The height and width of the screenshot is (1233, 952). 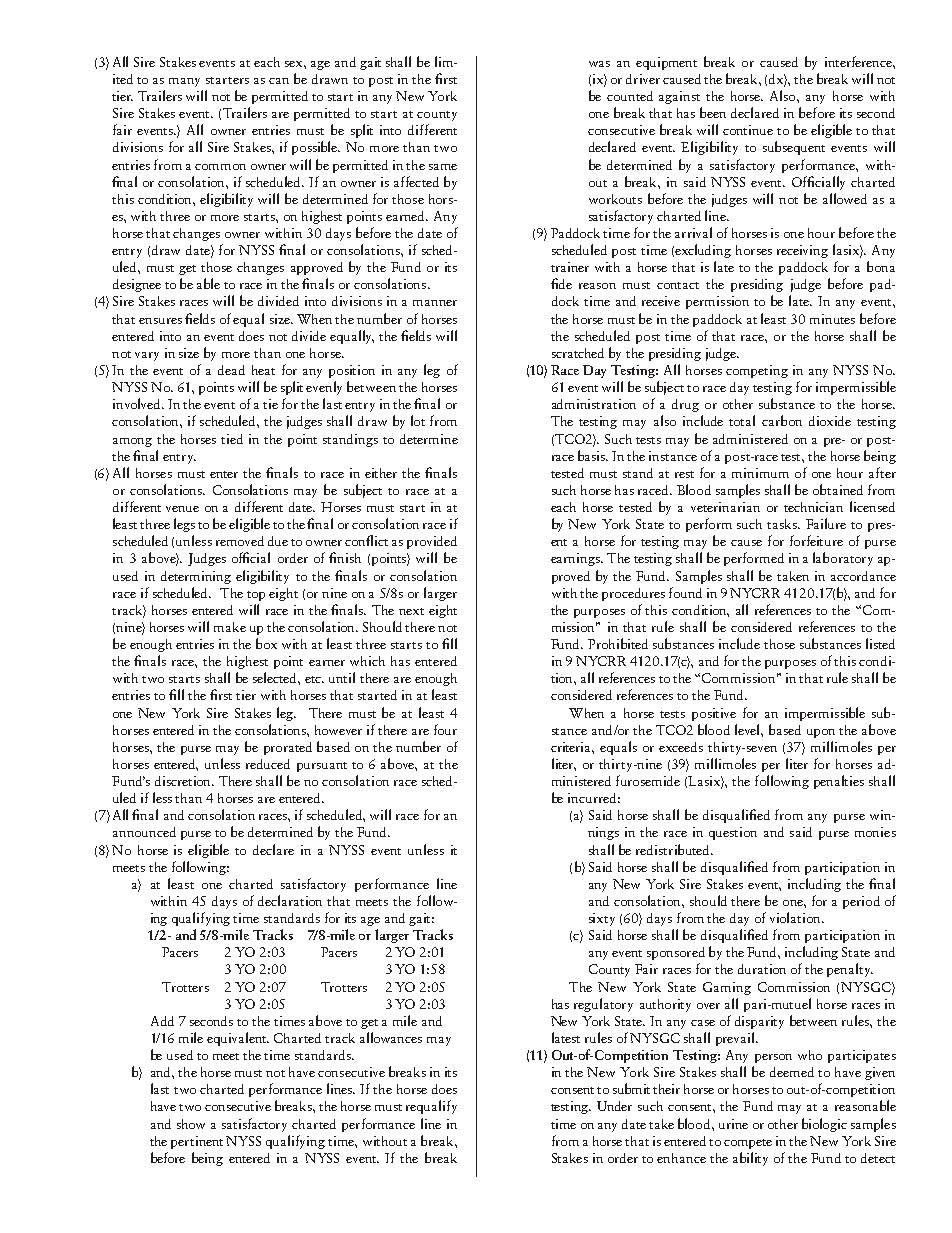 I want to click on Under, so click(x=614, y=1106).
